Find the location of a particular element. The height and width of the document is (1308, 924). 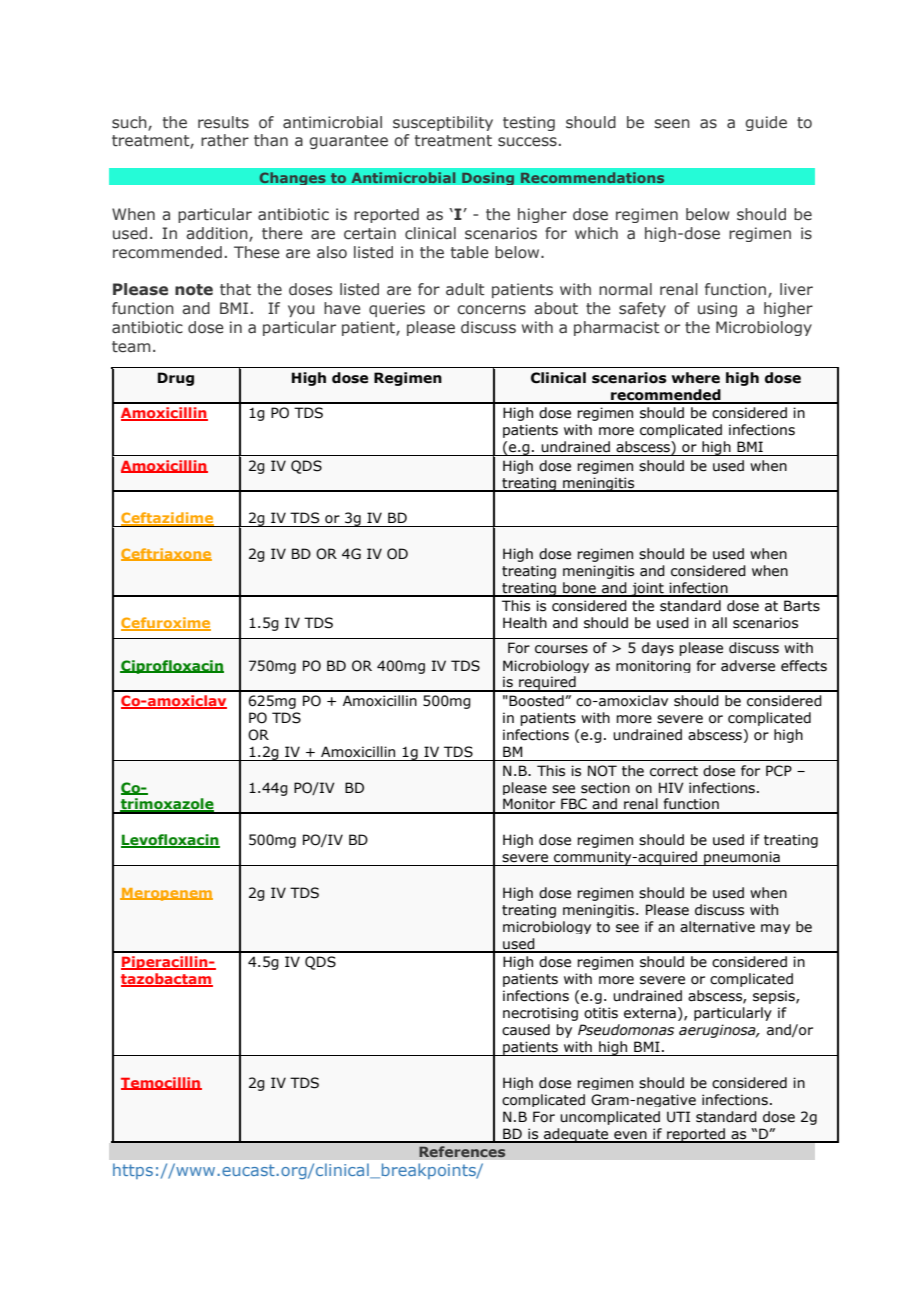

adequate is located at coordinates (576, 1135).
